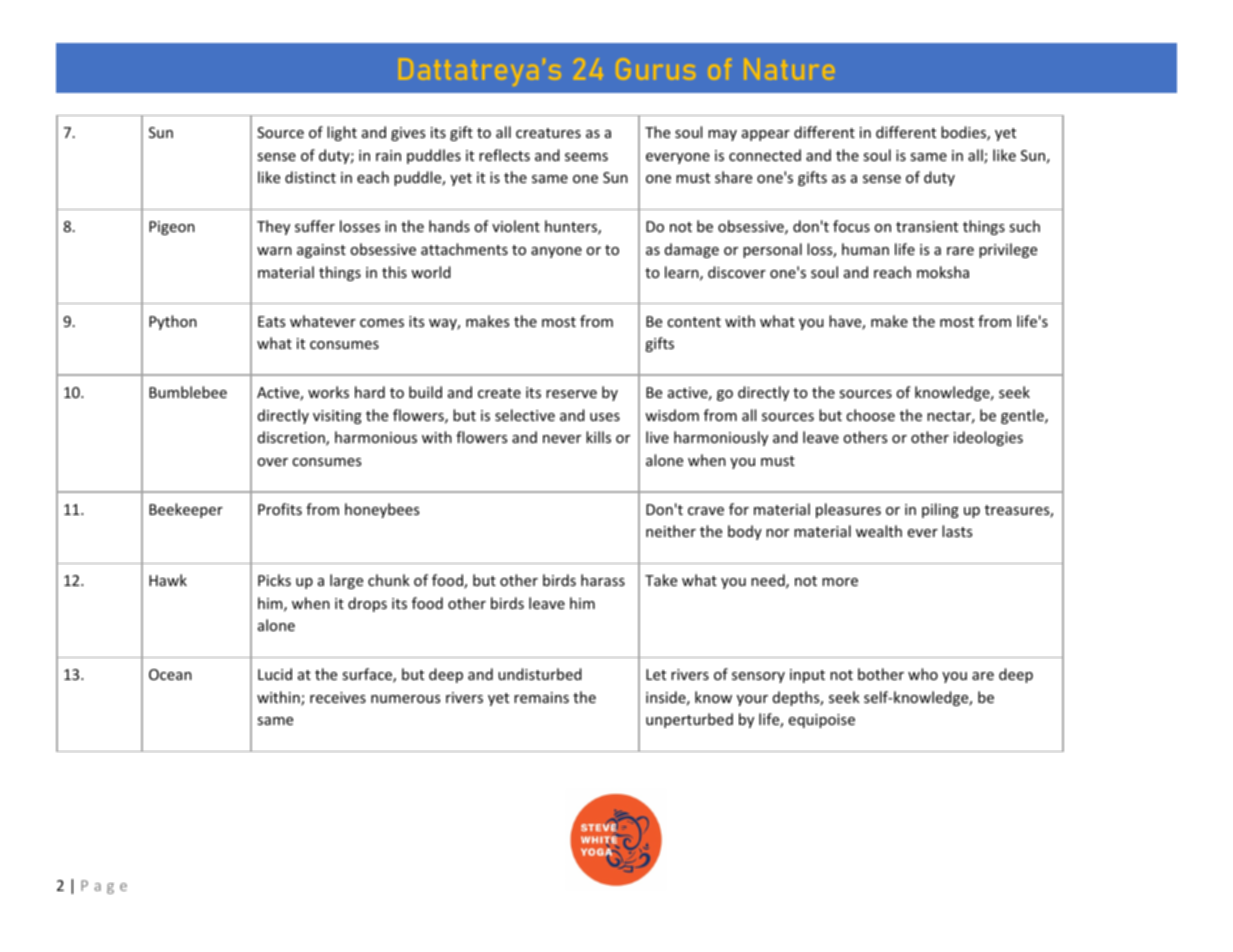  What do you see at coordinates (188, 392) in the document?
I see `Bumblebee` at bounding box center [188, 392].
